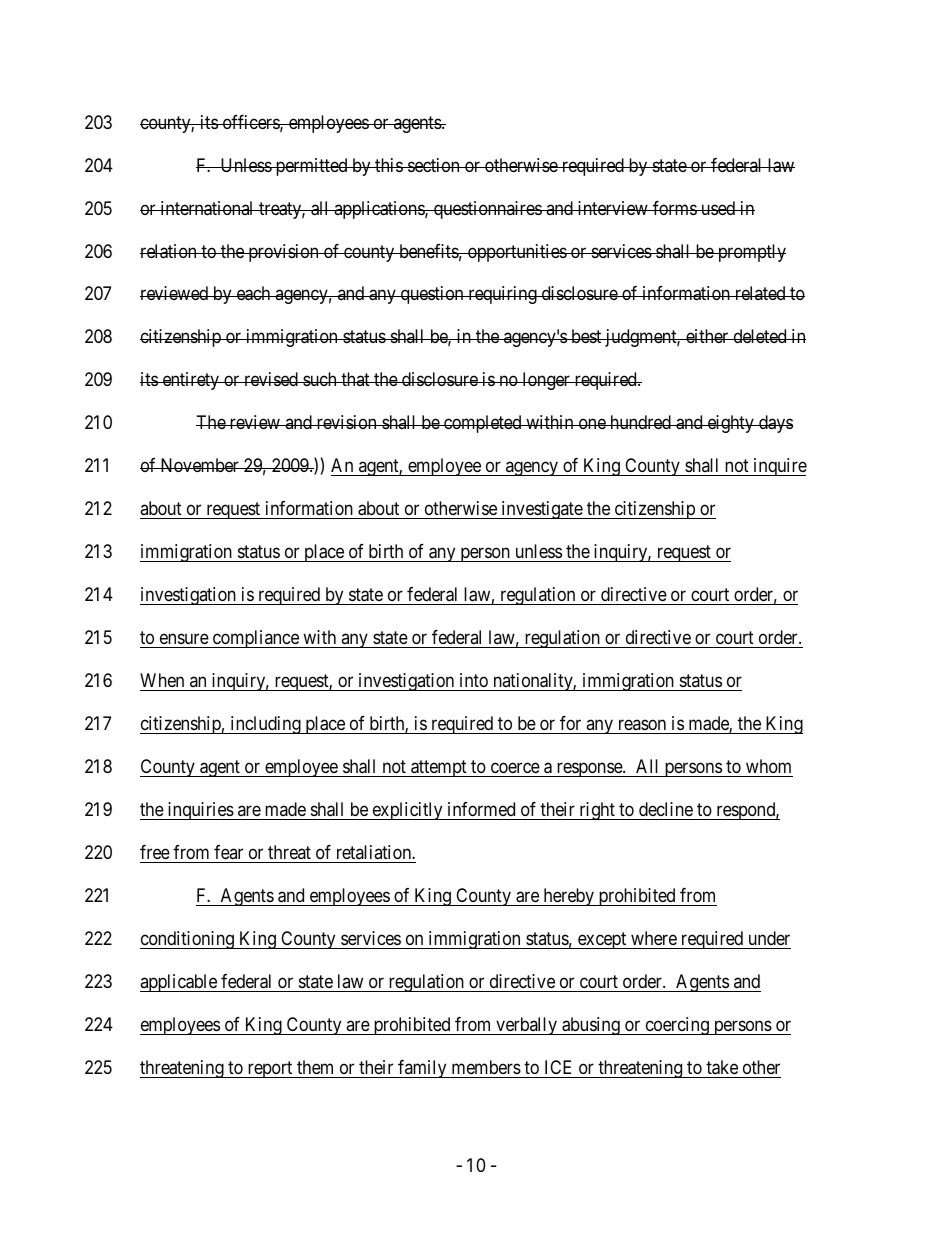  Describe the element at coordinates (483, 424) in the screenshot. I see `completed` at that location.
